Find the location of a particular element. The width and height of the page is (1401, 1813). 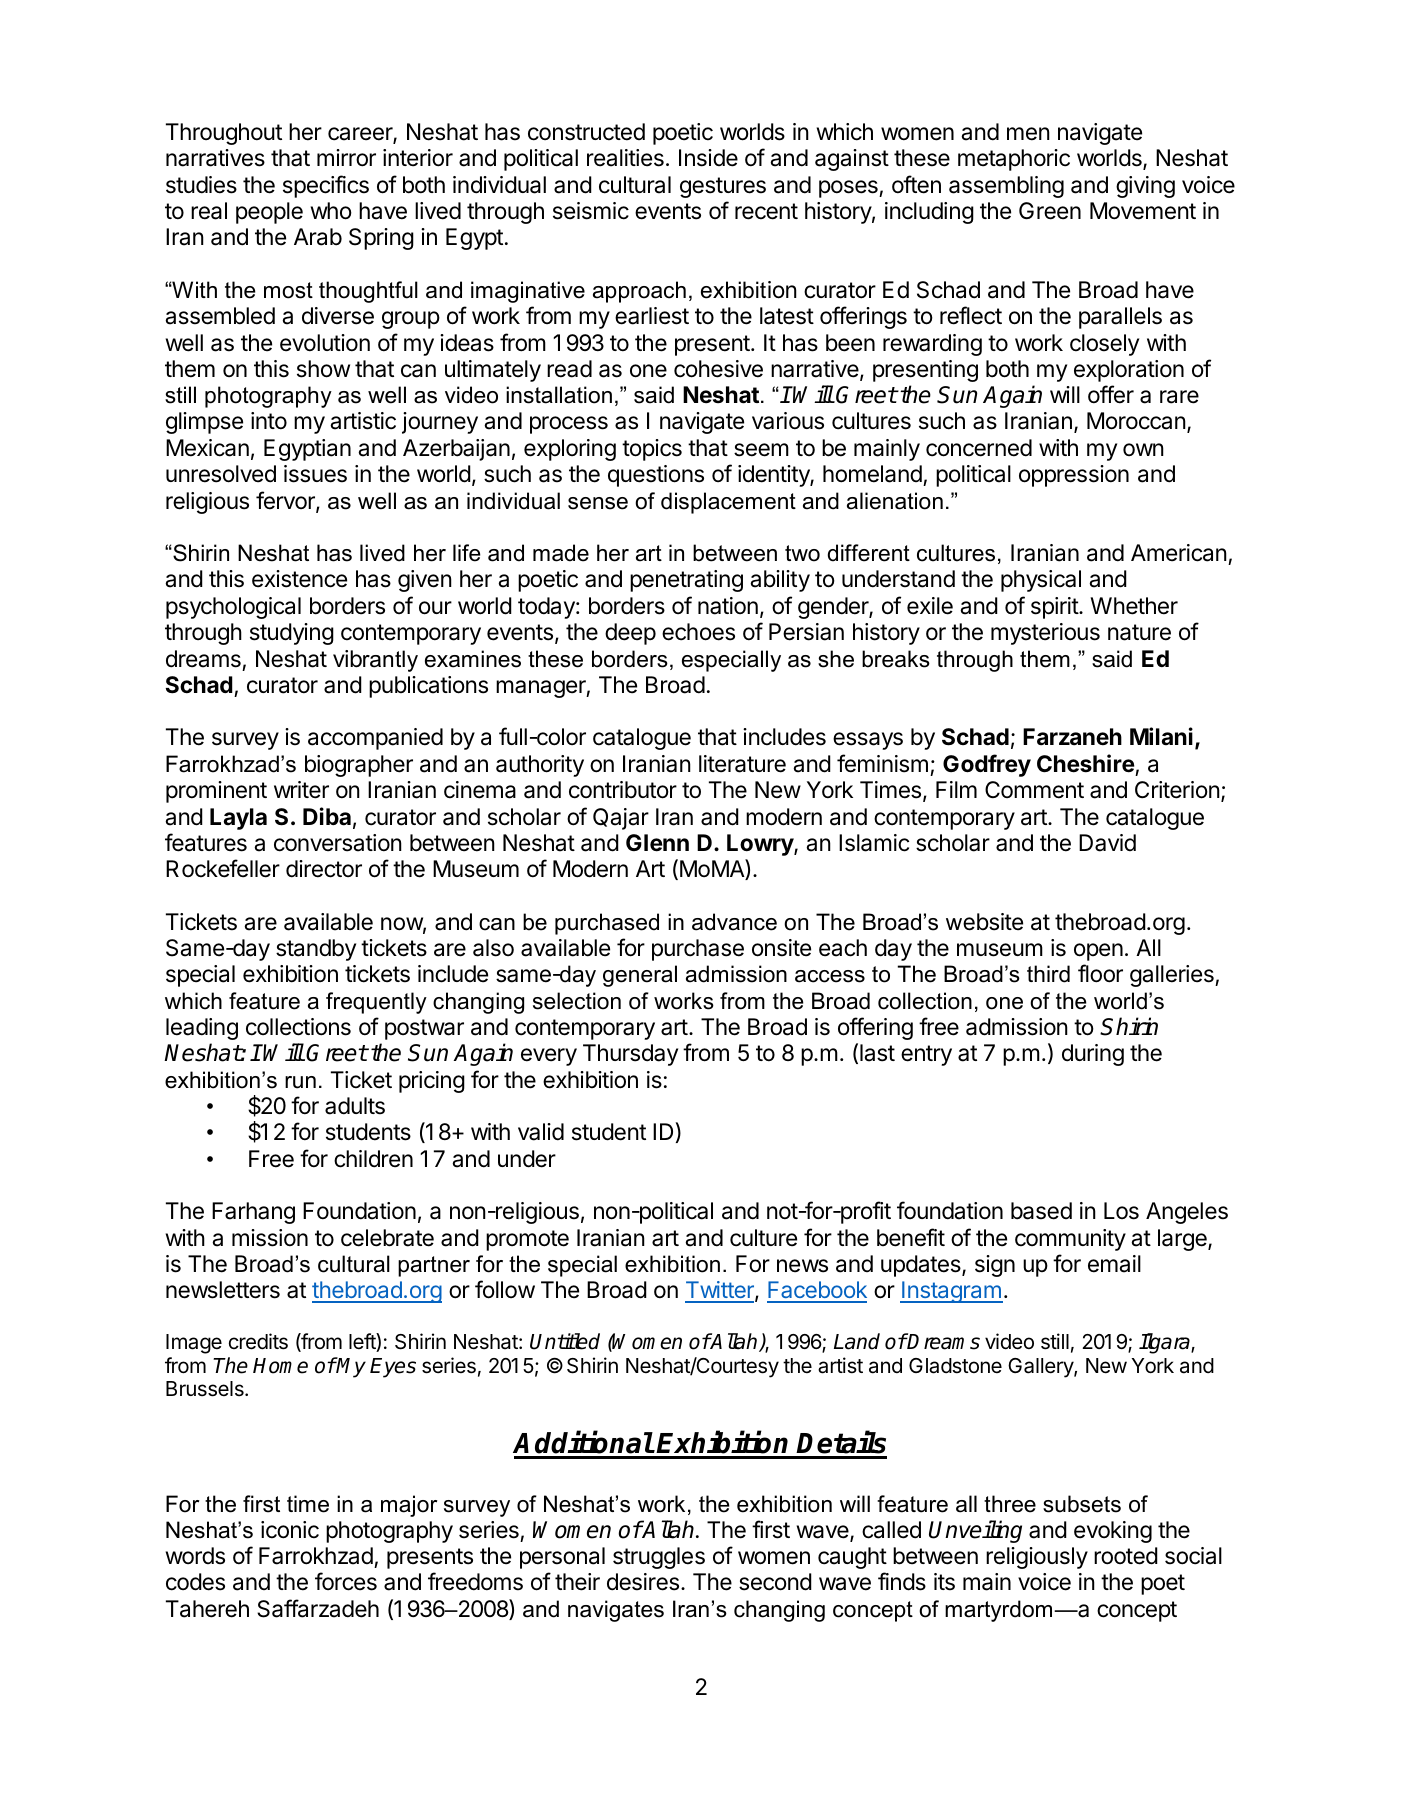

Green is located at coordinates (1050, 211).
